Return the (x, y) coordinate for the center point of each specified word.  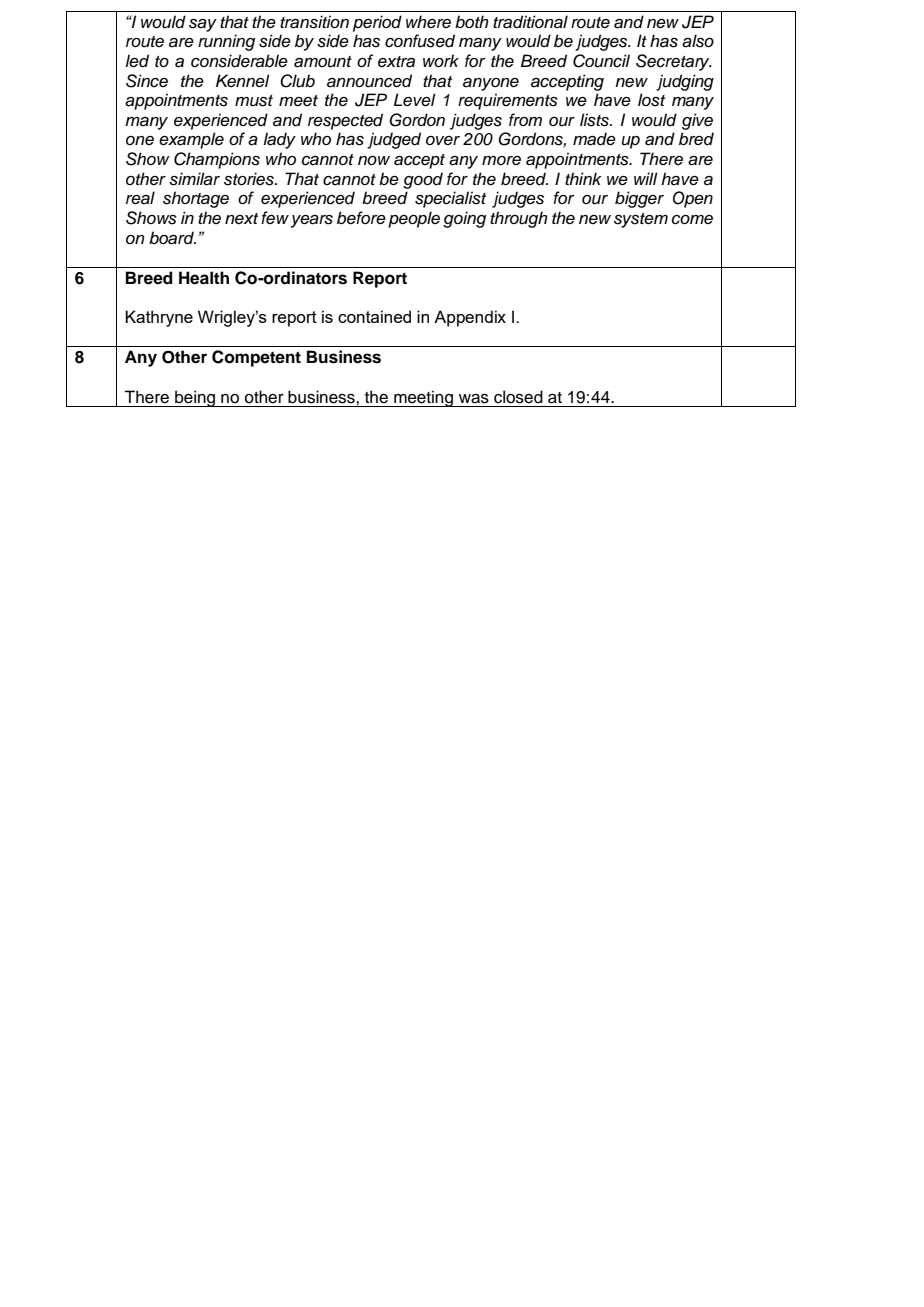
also (698, 41)
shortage (196, 199)
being (195, 398)
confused (420, 41)
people (414, 219)
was (474, 399)
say (203, 25)
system (641, 220)
